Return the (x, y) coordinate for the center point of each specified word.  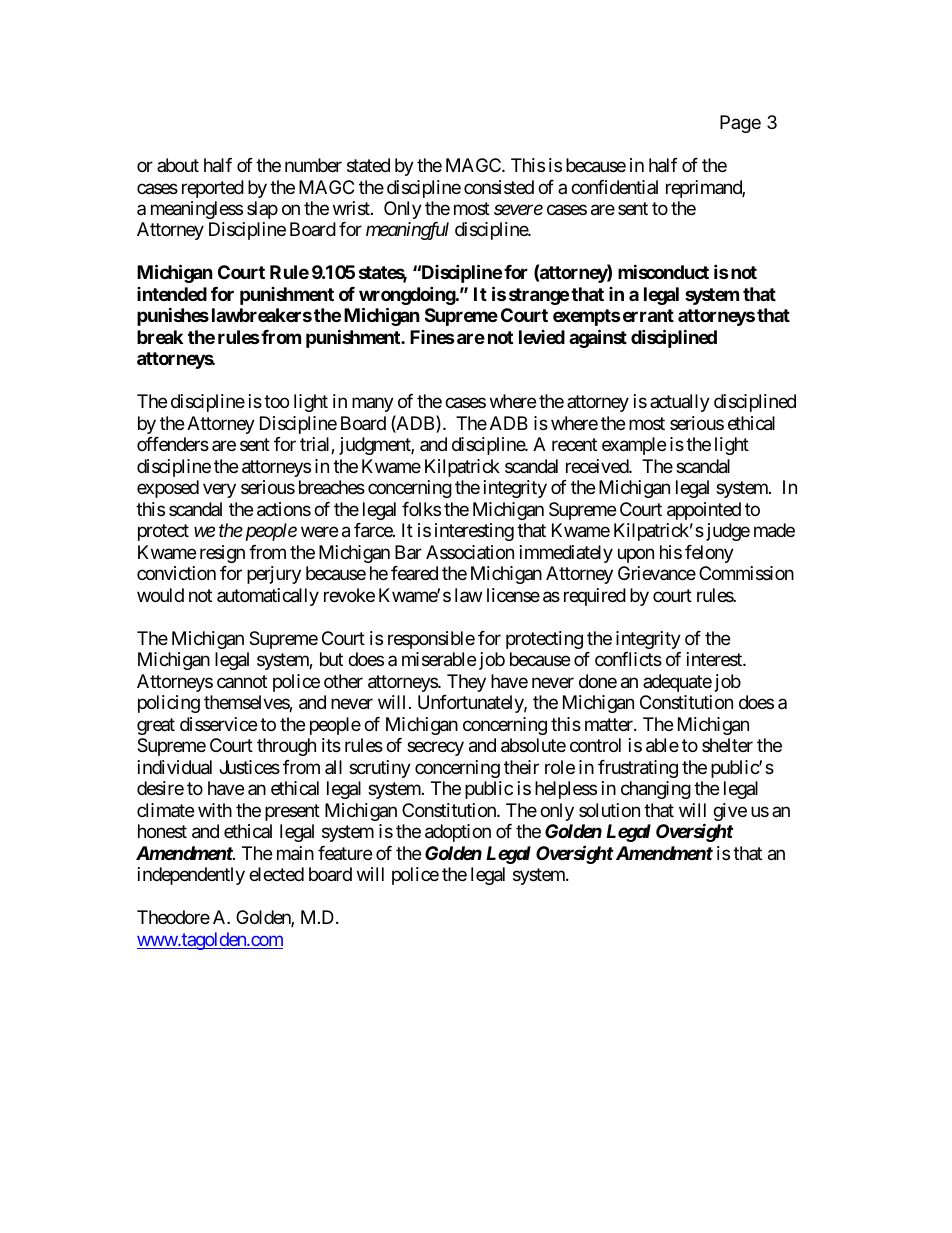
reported (213, 189)
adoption (458, 833)
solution (609, 810)
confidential (614, 187)
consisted (499, 187)
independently (191, 876)
